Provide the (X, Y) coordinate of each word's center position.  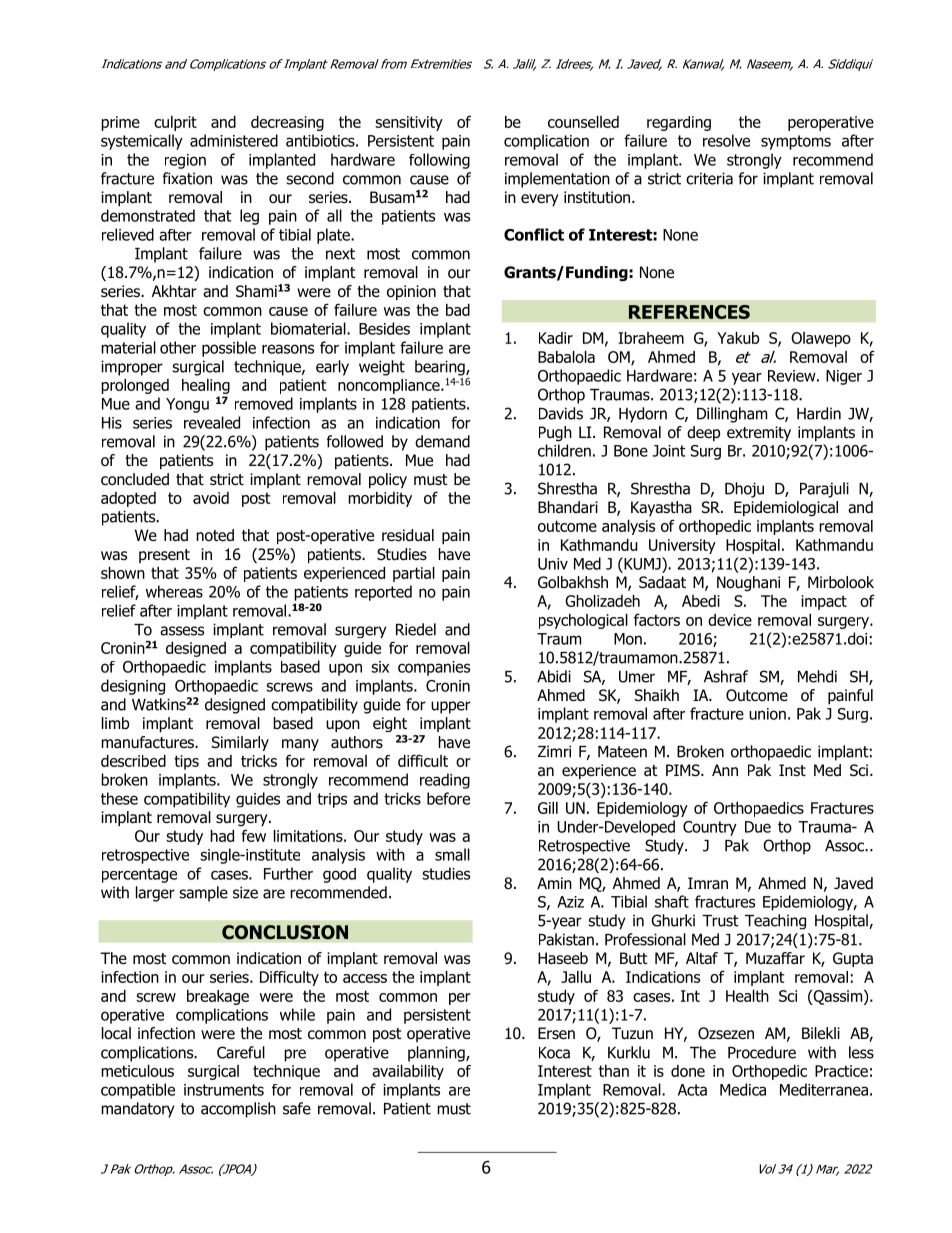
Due (758, 827)
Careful (241, 1052)
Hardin (819, 413)
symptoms (796, 142)
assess (182, 631)
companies (434, 668)
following (439, 161)
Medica (743, 1089)
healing (206, 388)
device (730, 620)
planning (437, 1054)
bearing (441, 368)
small (452, 854)
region (185, 161)
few (253, 835)
